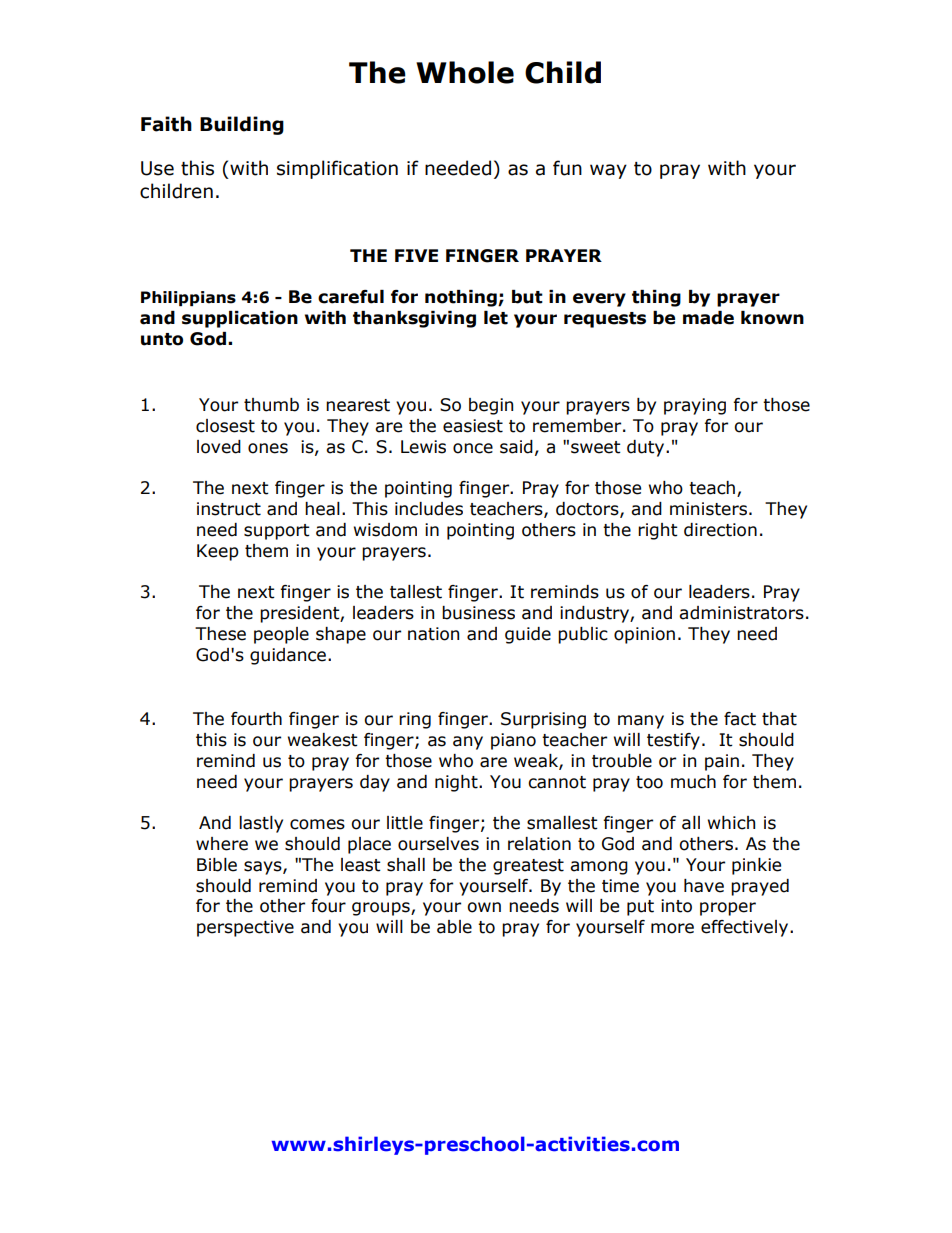  What do you see at coordinates (708, 509) in the screenshot?
I see `ministers` at bounding box center [708, 509].
